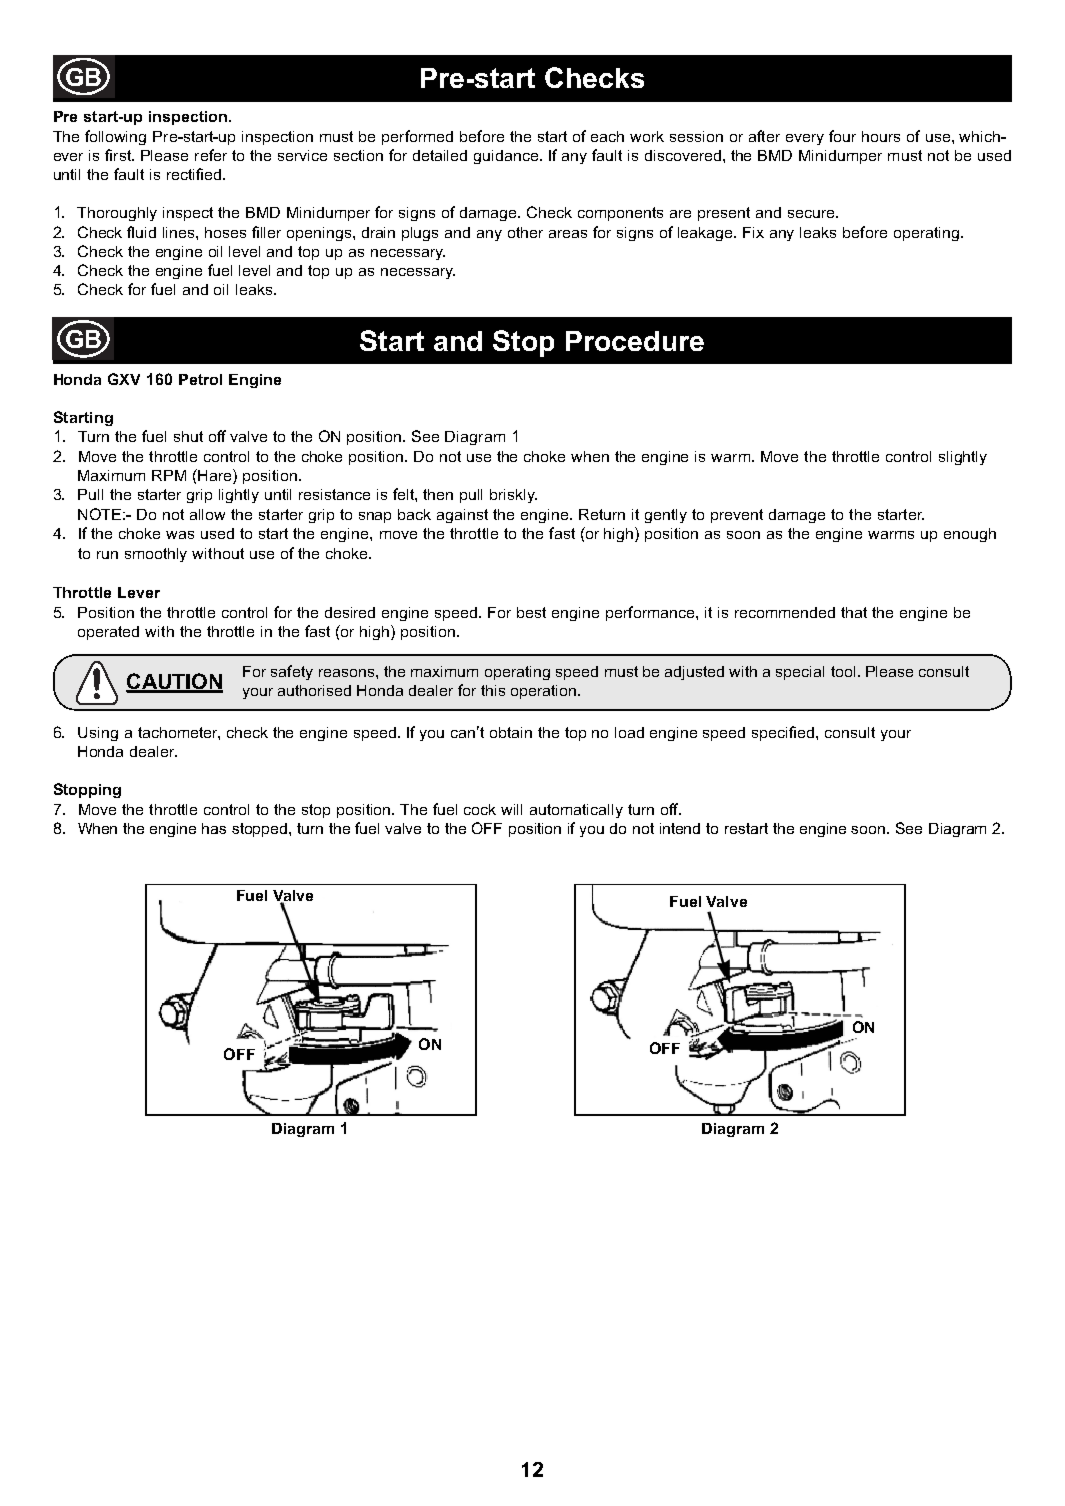 This document has height=1506, width=1065. What do you see at coordinates (635, 341) in the document?
I see `Procedure` at bounding box center [635, 341].
